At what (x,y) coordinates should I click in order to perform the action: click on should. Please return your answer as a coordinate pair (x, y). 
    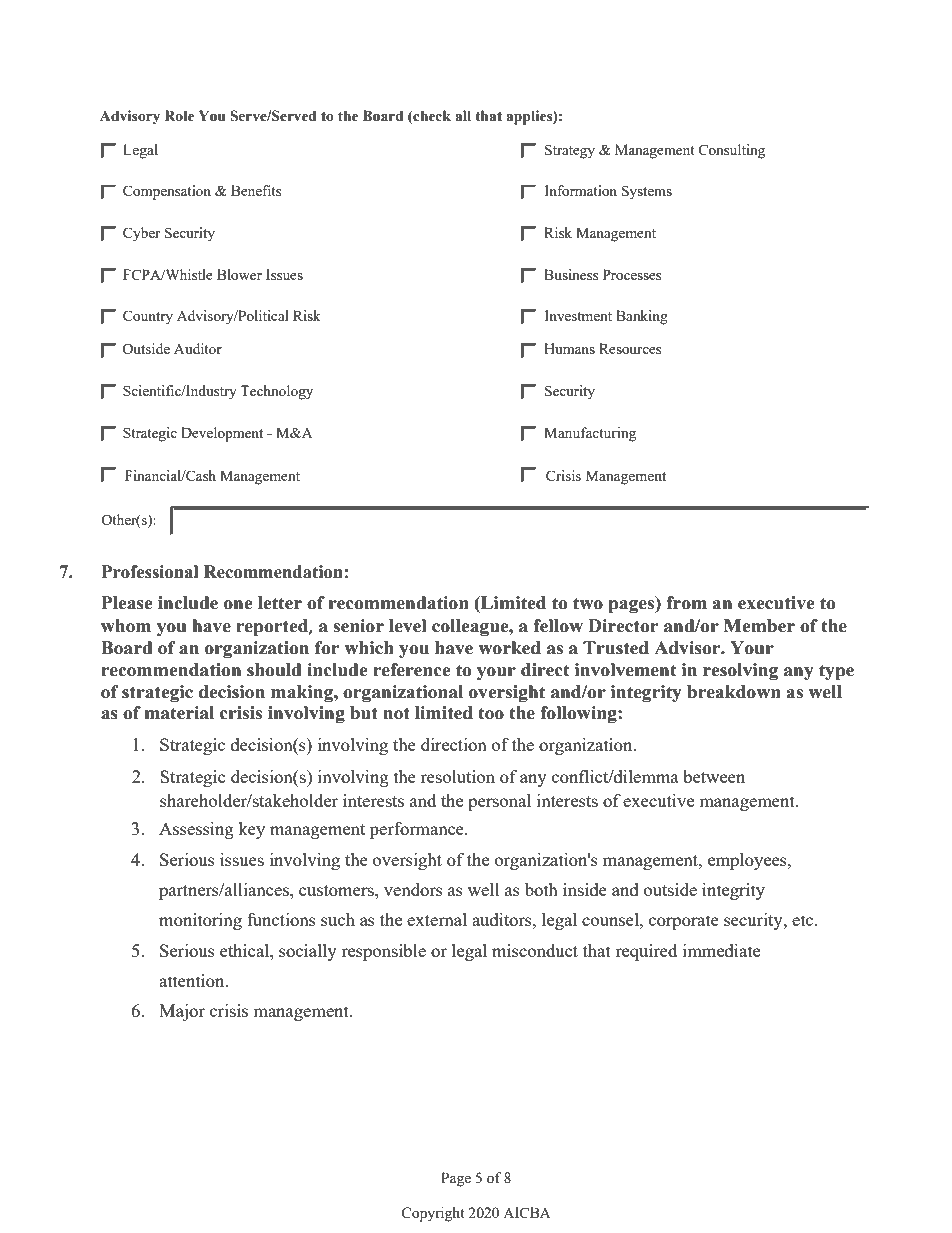
    Looking at the image, I should click on (274, 670).
